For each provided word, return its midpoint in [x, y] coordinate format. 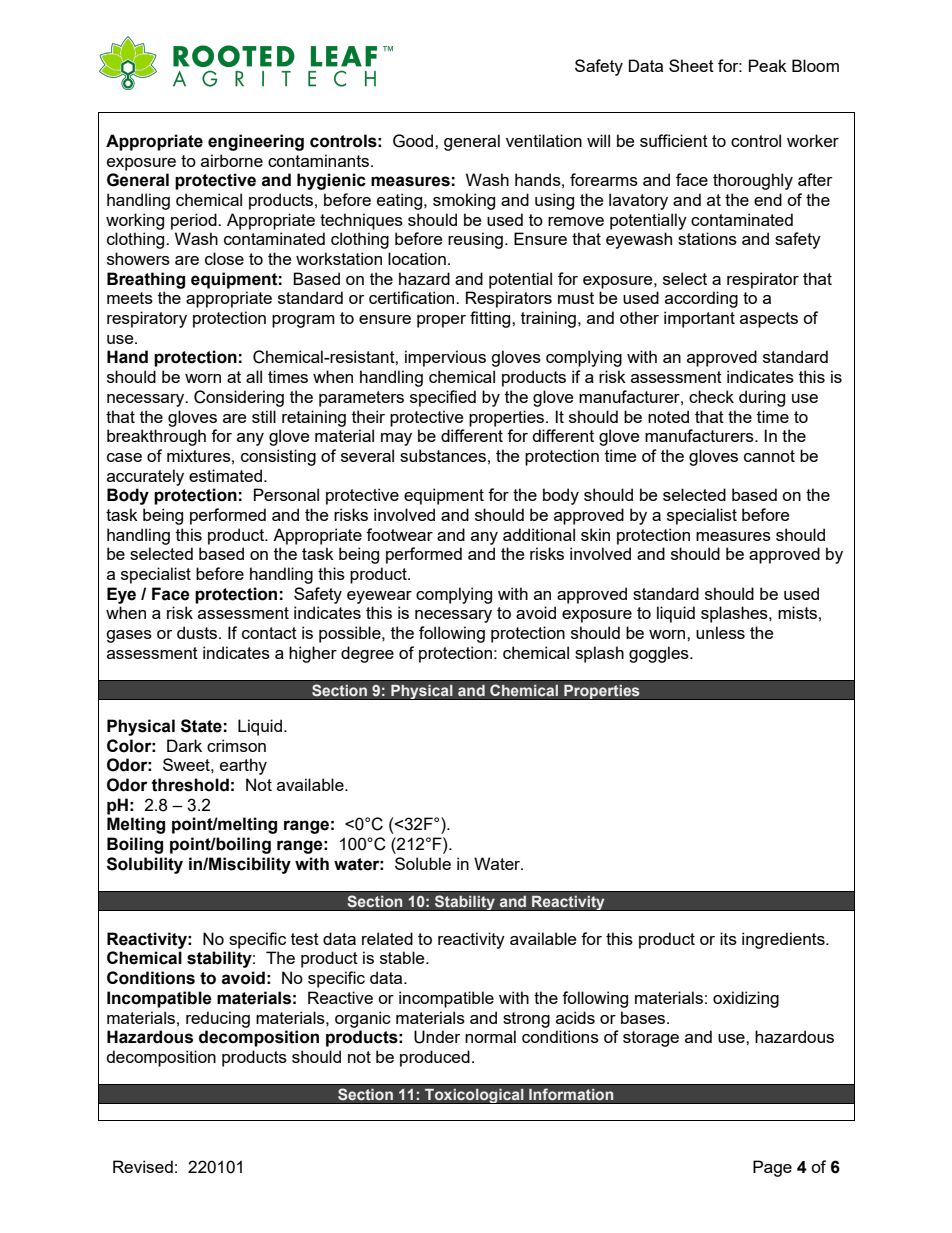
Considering [239, 398]
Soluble [423, 863]
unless [720, 632]
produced [435, 1058]
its [728, 938]
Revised [143, 1166]
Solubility [145, 865]
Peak [768, 65]
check [711, 396]
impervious [445, 358]
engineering [256, 142]
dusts [197, 632]
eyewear [379, 597]
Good [414, 141]
